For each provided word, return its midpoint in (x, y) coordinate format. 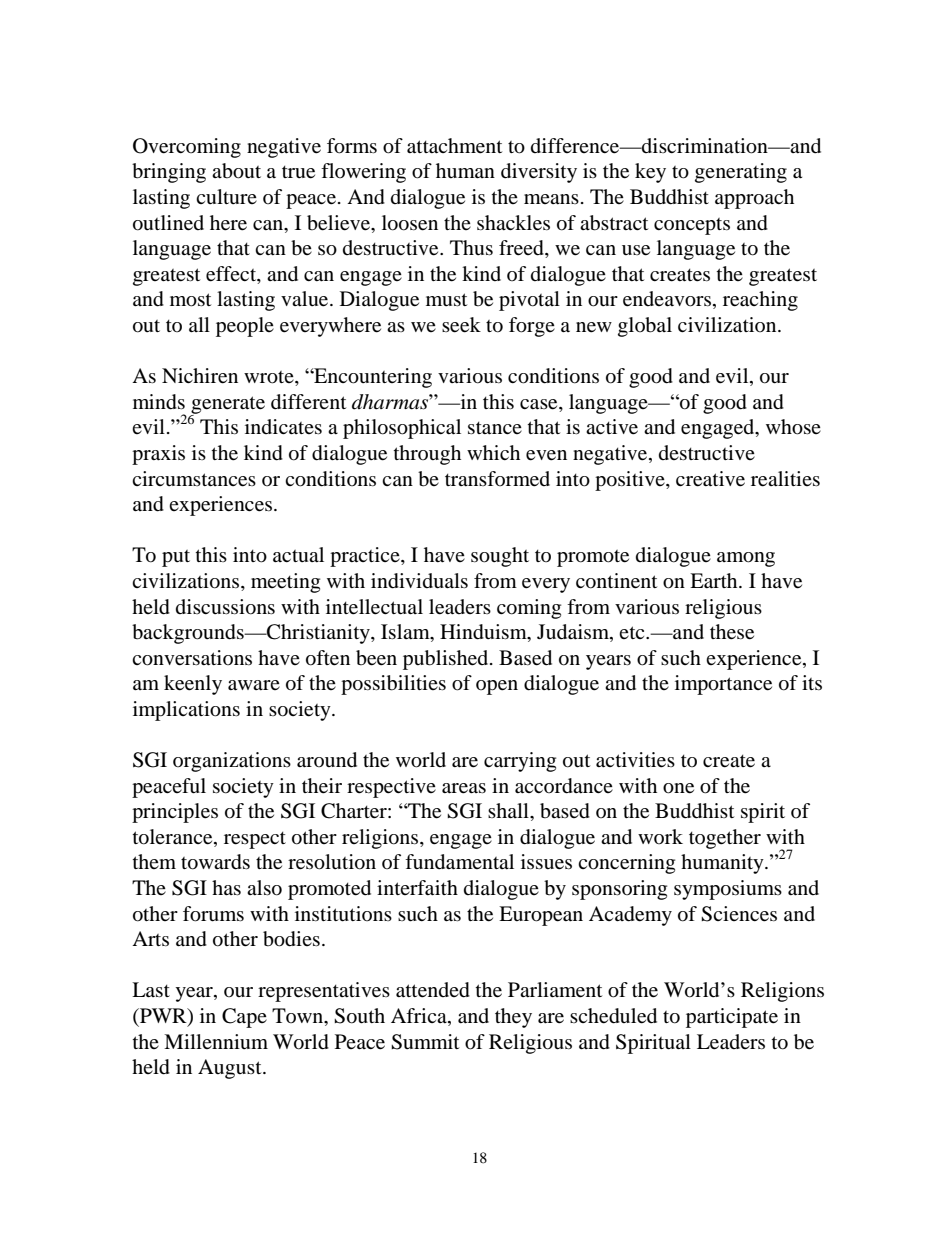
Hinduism (484, 633)
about (236, 171)
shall (509, 810)
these (732, 632)
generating (741, 173)
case (540, 404)
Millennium (216, 1041)
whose (793, 427)
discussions (225, 607)
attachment (454, 146)
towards (215, 862)
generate (227, 406)
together (725, 839)
